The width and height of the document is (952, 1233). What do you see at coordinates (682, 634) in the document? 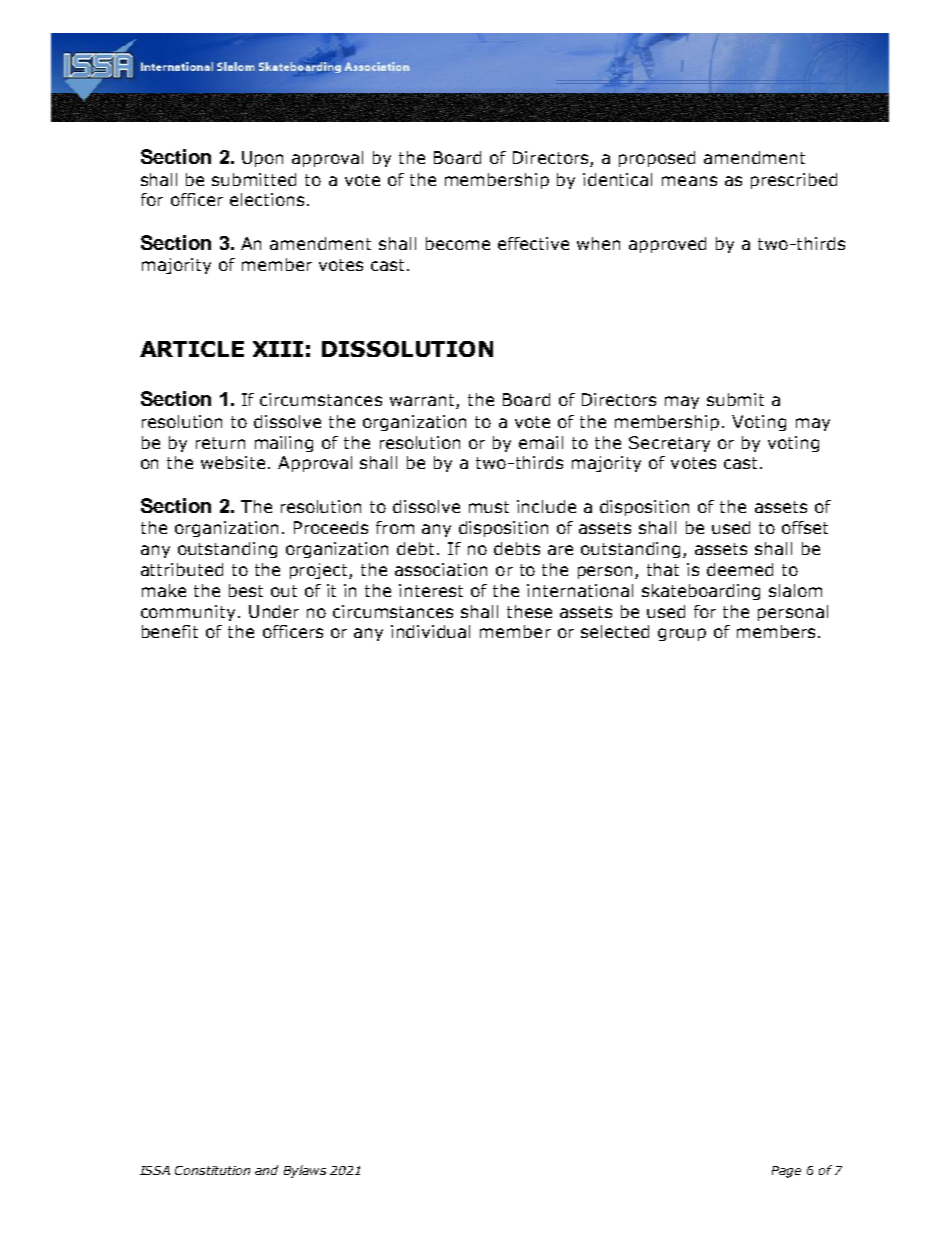
I see `group` at bounding box center [682, 634].
